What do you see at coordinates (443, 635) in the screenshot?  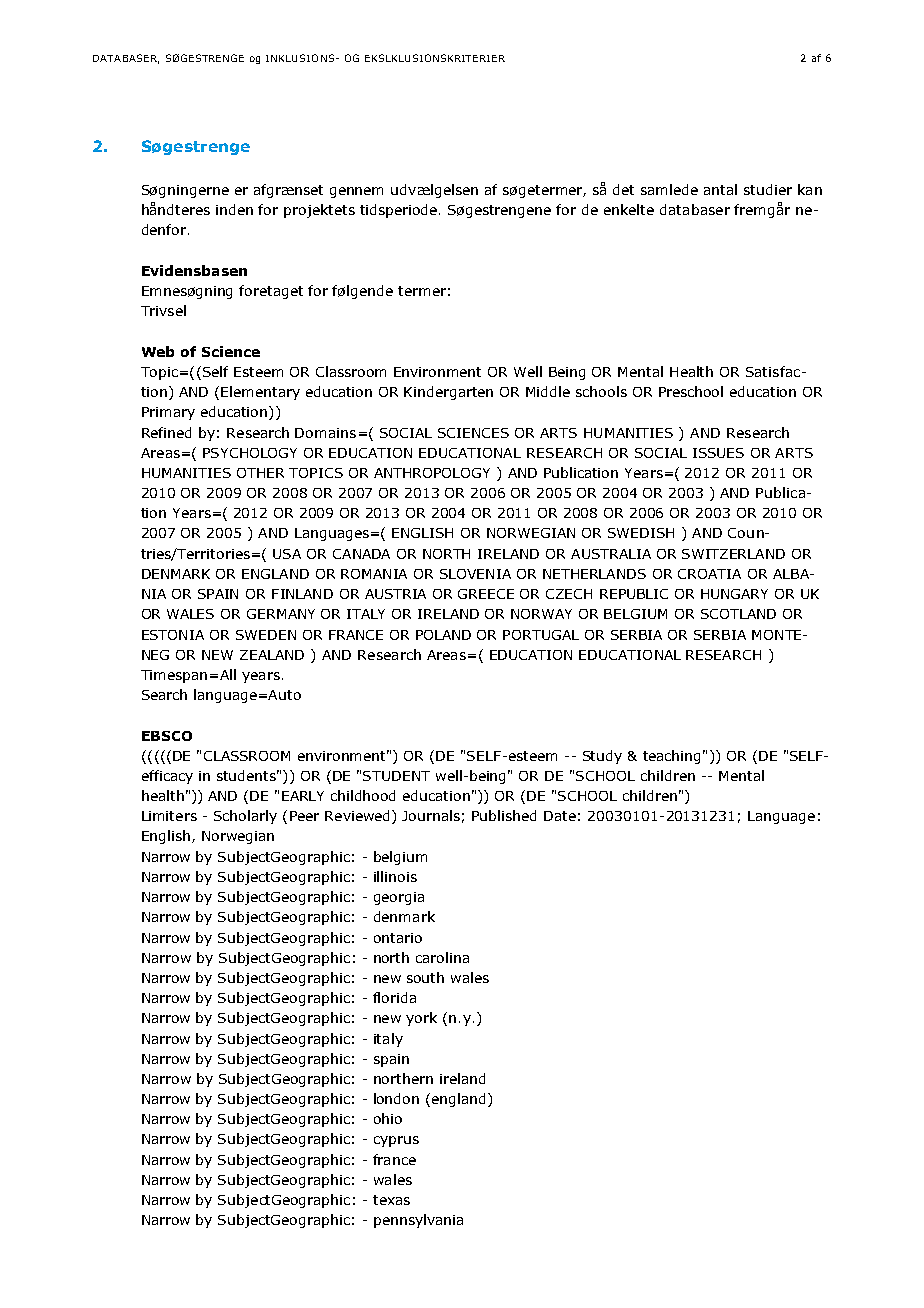 I see `POLAND` at bounding box center [443, 635].
